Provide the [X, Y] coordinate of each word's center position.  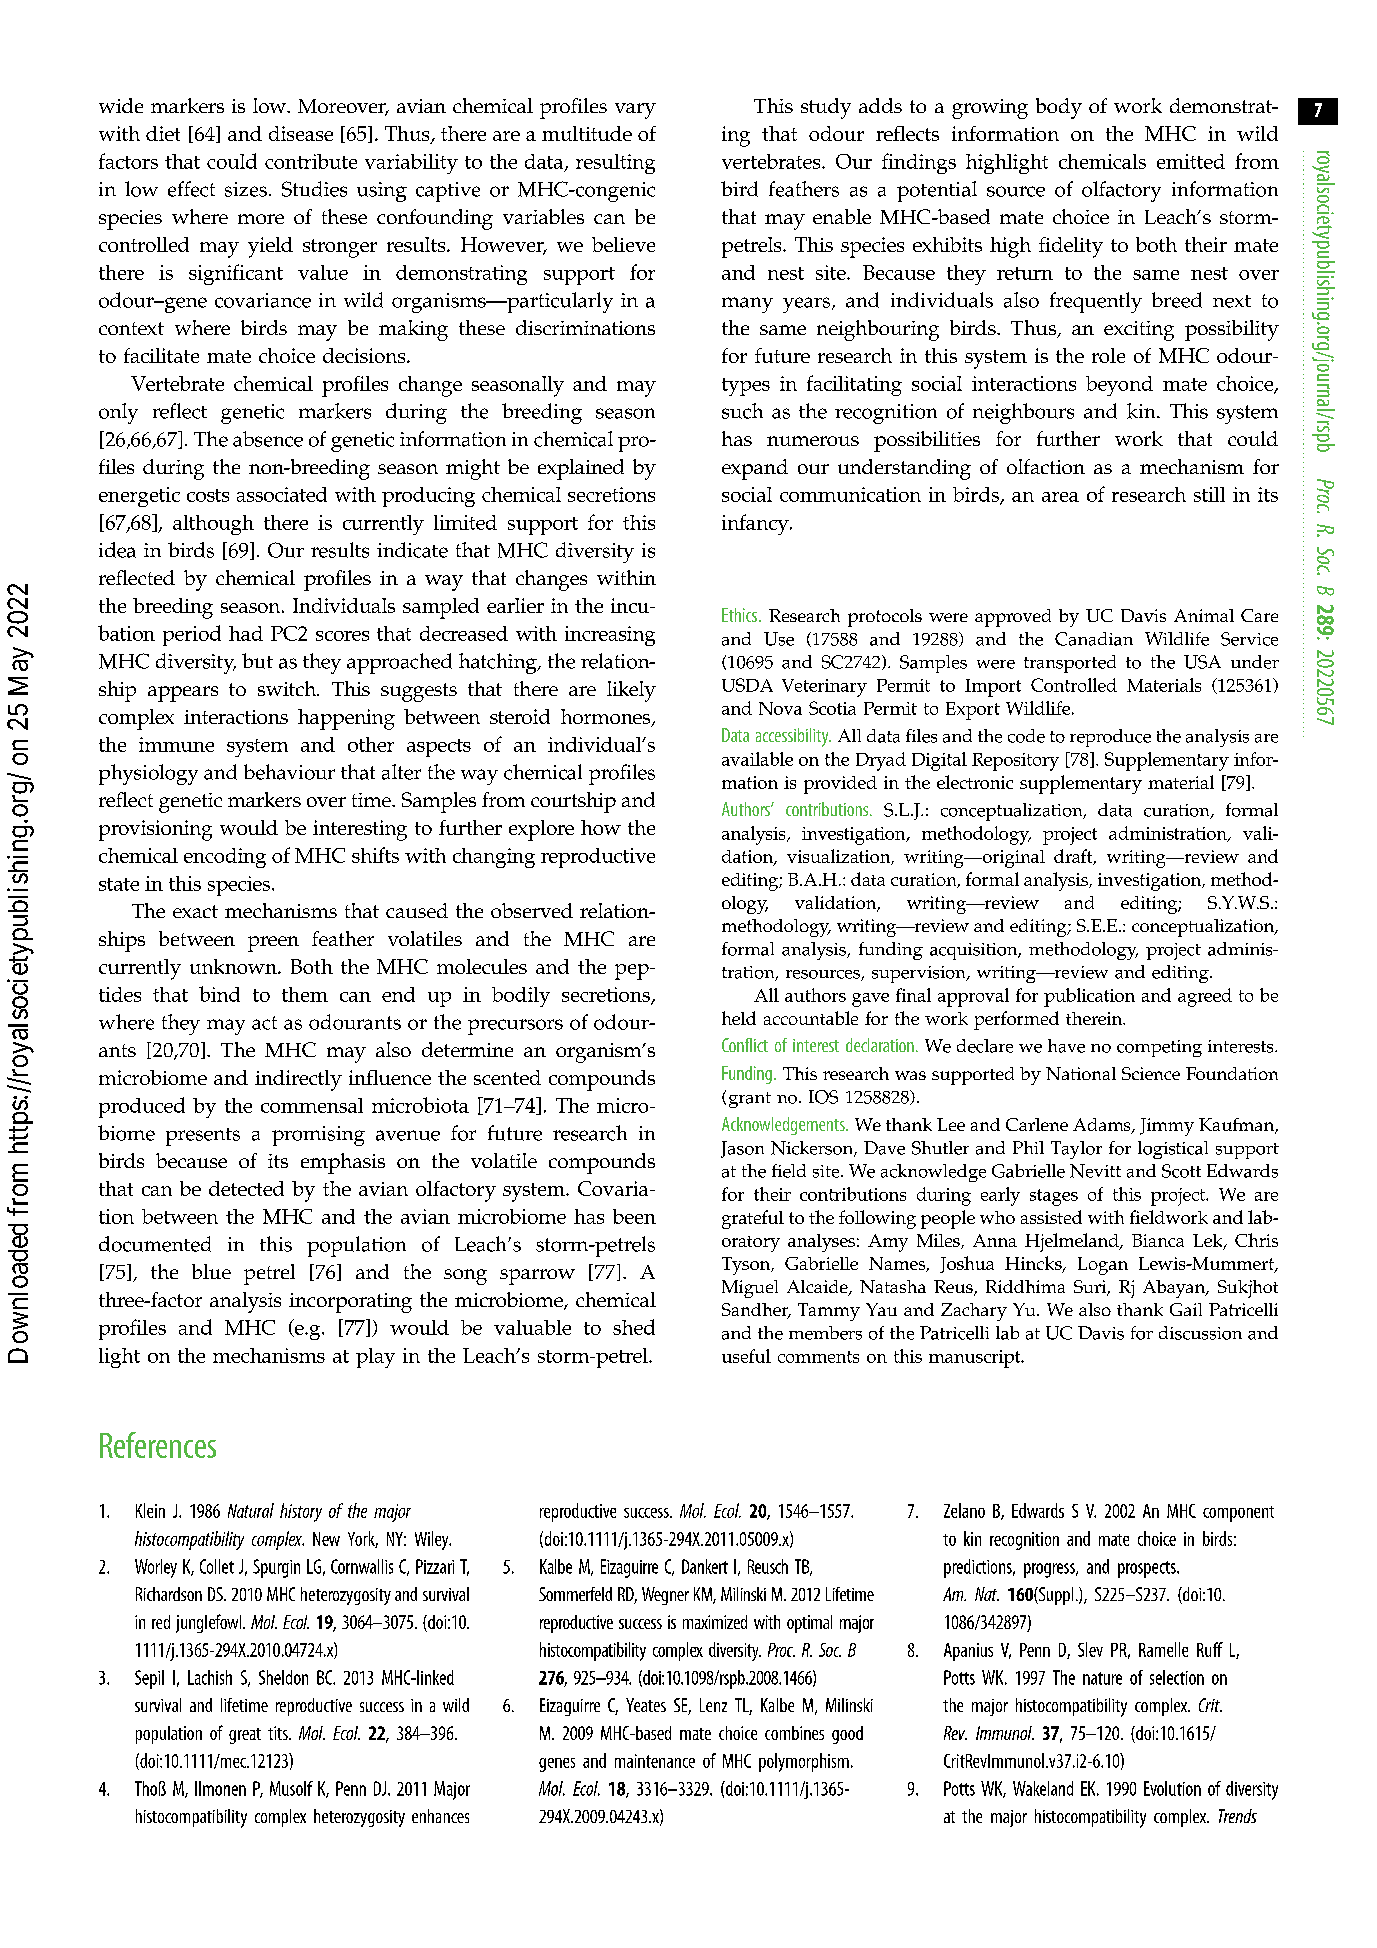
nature [1102, 1678]
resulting [615, 164]
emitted [1191, 161]
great [245, 1736]
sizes [246, 189]
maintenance [655, 1761]
